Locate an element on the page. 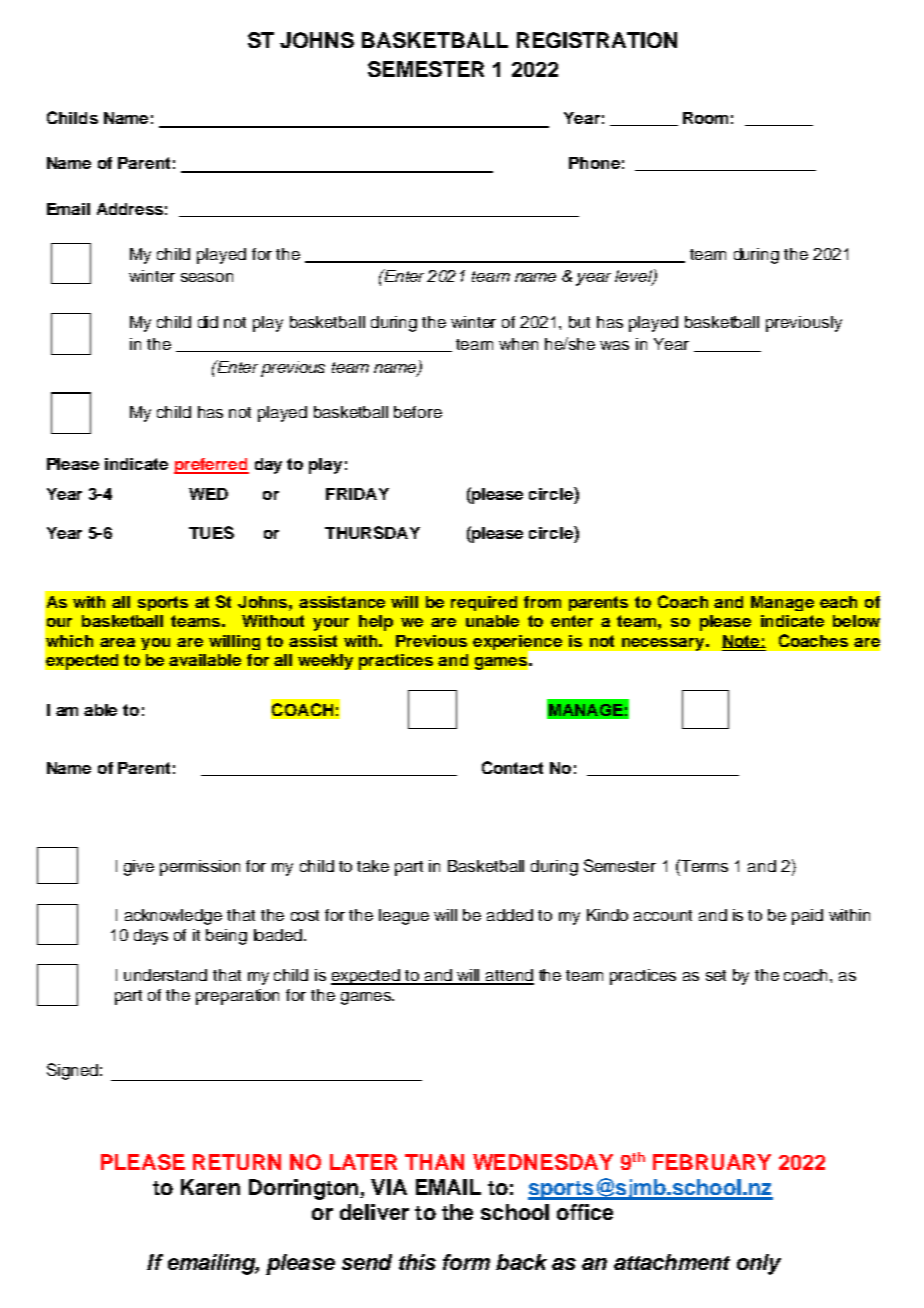  form is located at coordinates (466, 1262).
